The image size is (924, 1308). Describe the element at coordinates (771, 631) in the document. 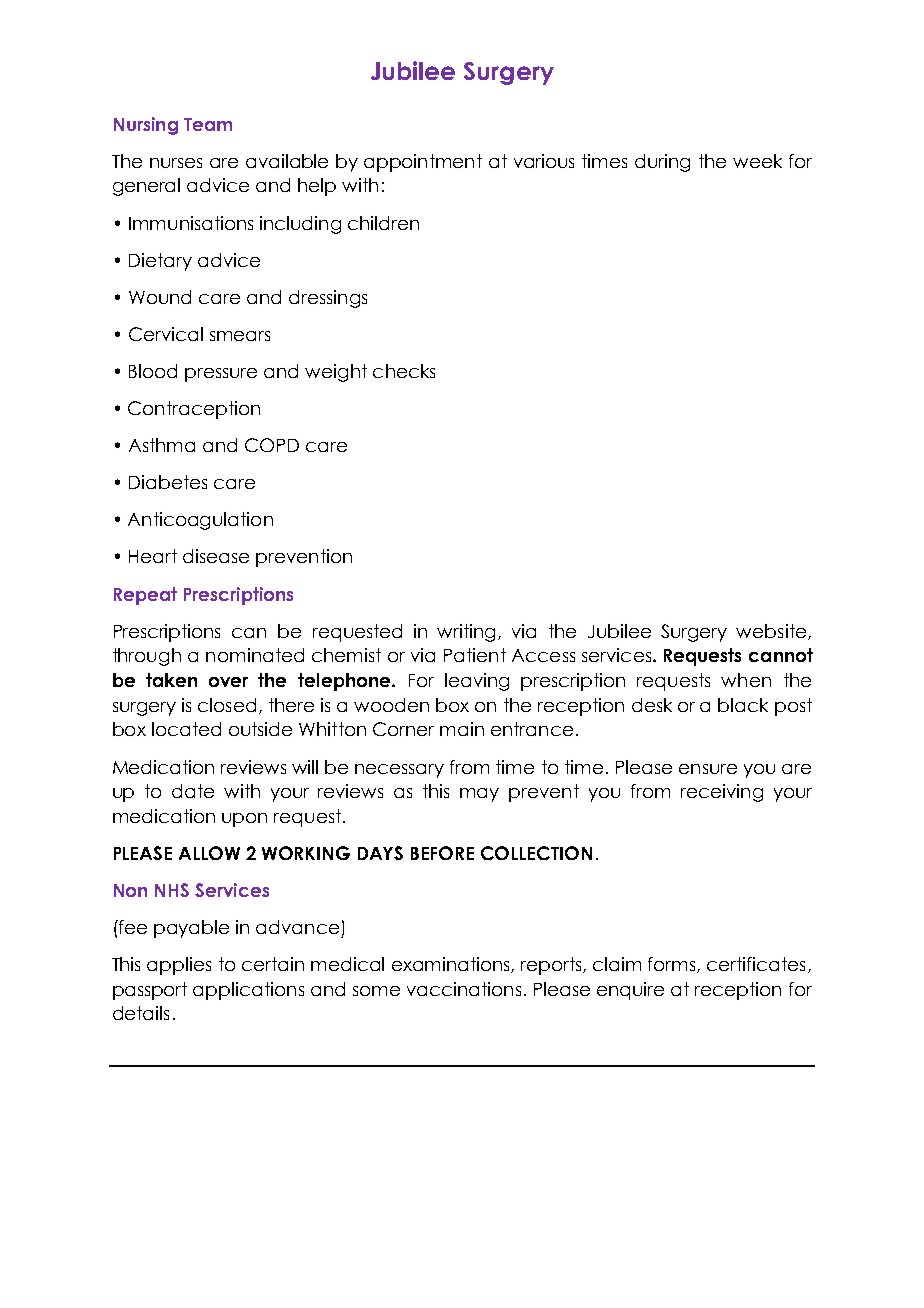

I see `website` at that location.
